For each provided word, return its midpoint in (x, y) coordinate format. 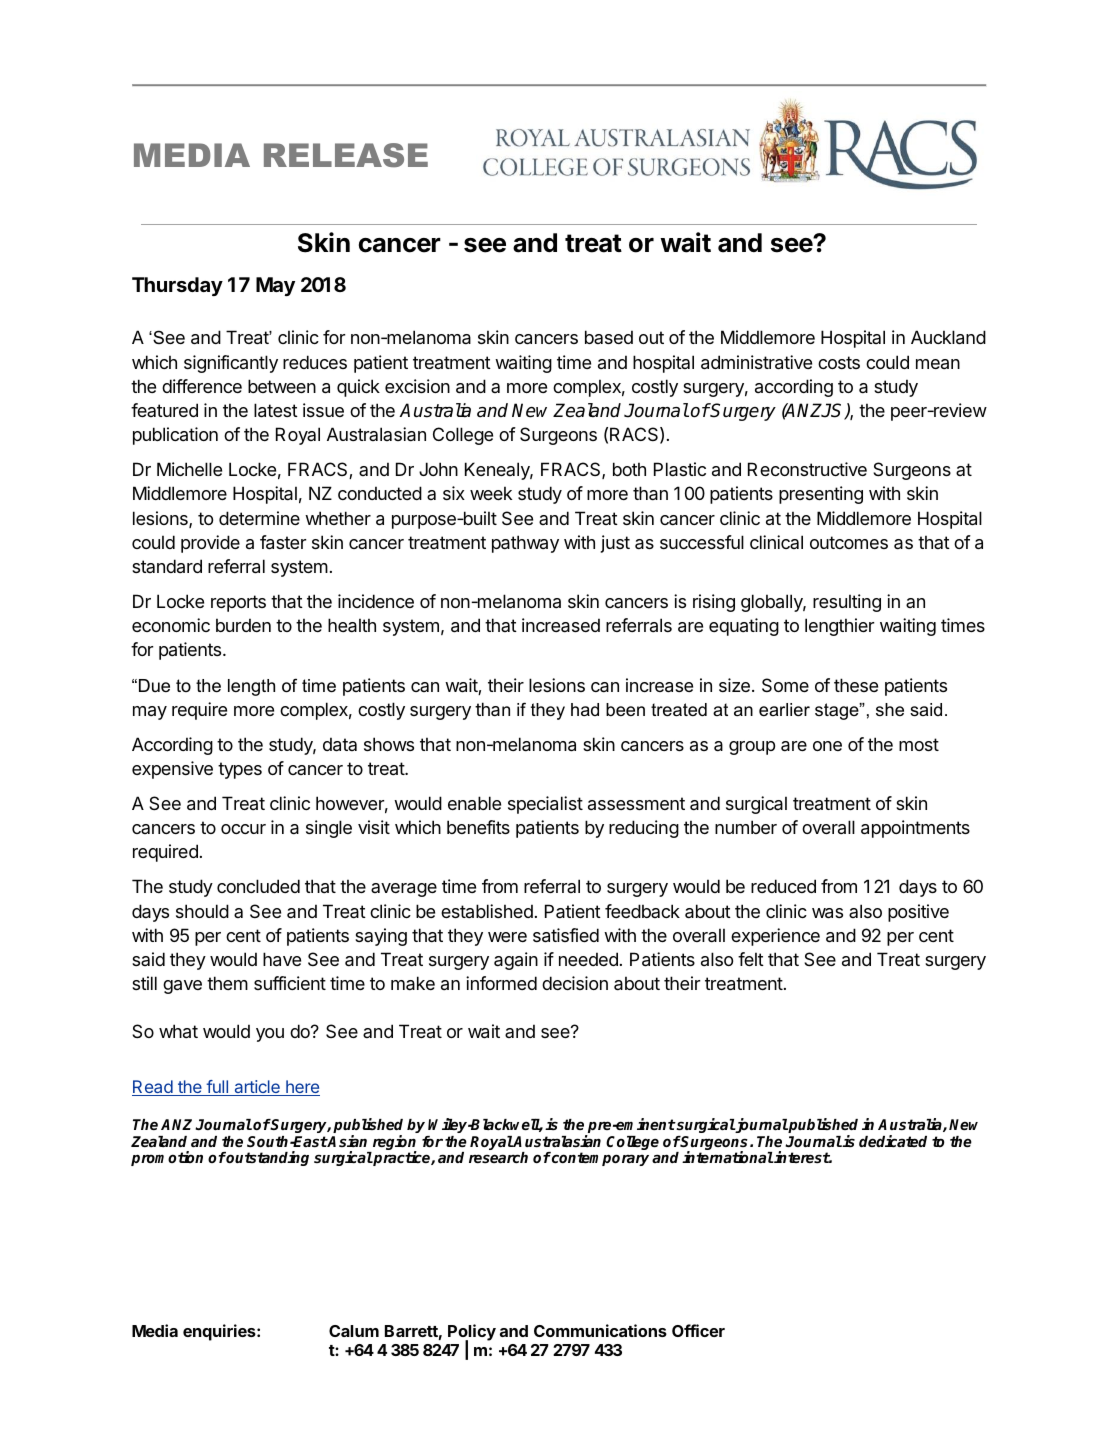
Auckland (948, 337)
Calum (354, 1331)
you (270, 1035)
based (609, 337)
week (491, 493)
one (827, 746)
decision (575, 983)
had (585, 709)
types (240, 770)
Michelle (189, 469)
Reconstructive (807, 469)
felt (751, 959)
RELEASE (346, 155)
